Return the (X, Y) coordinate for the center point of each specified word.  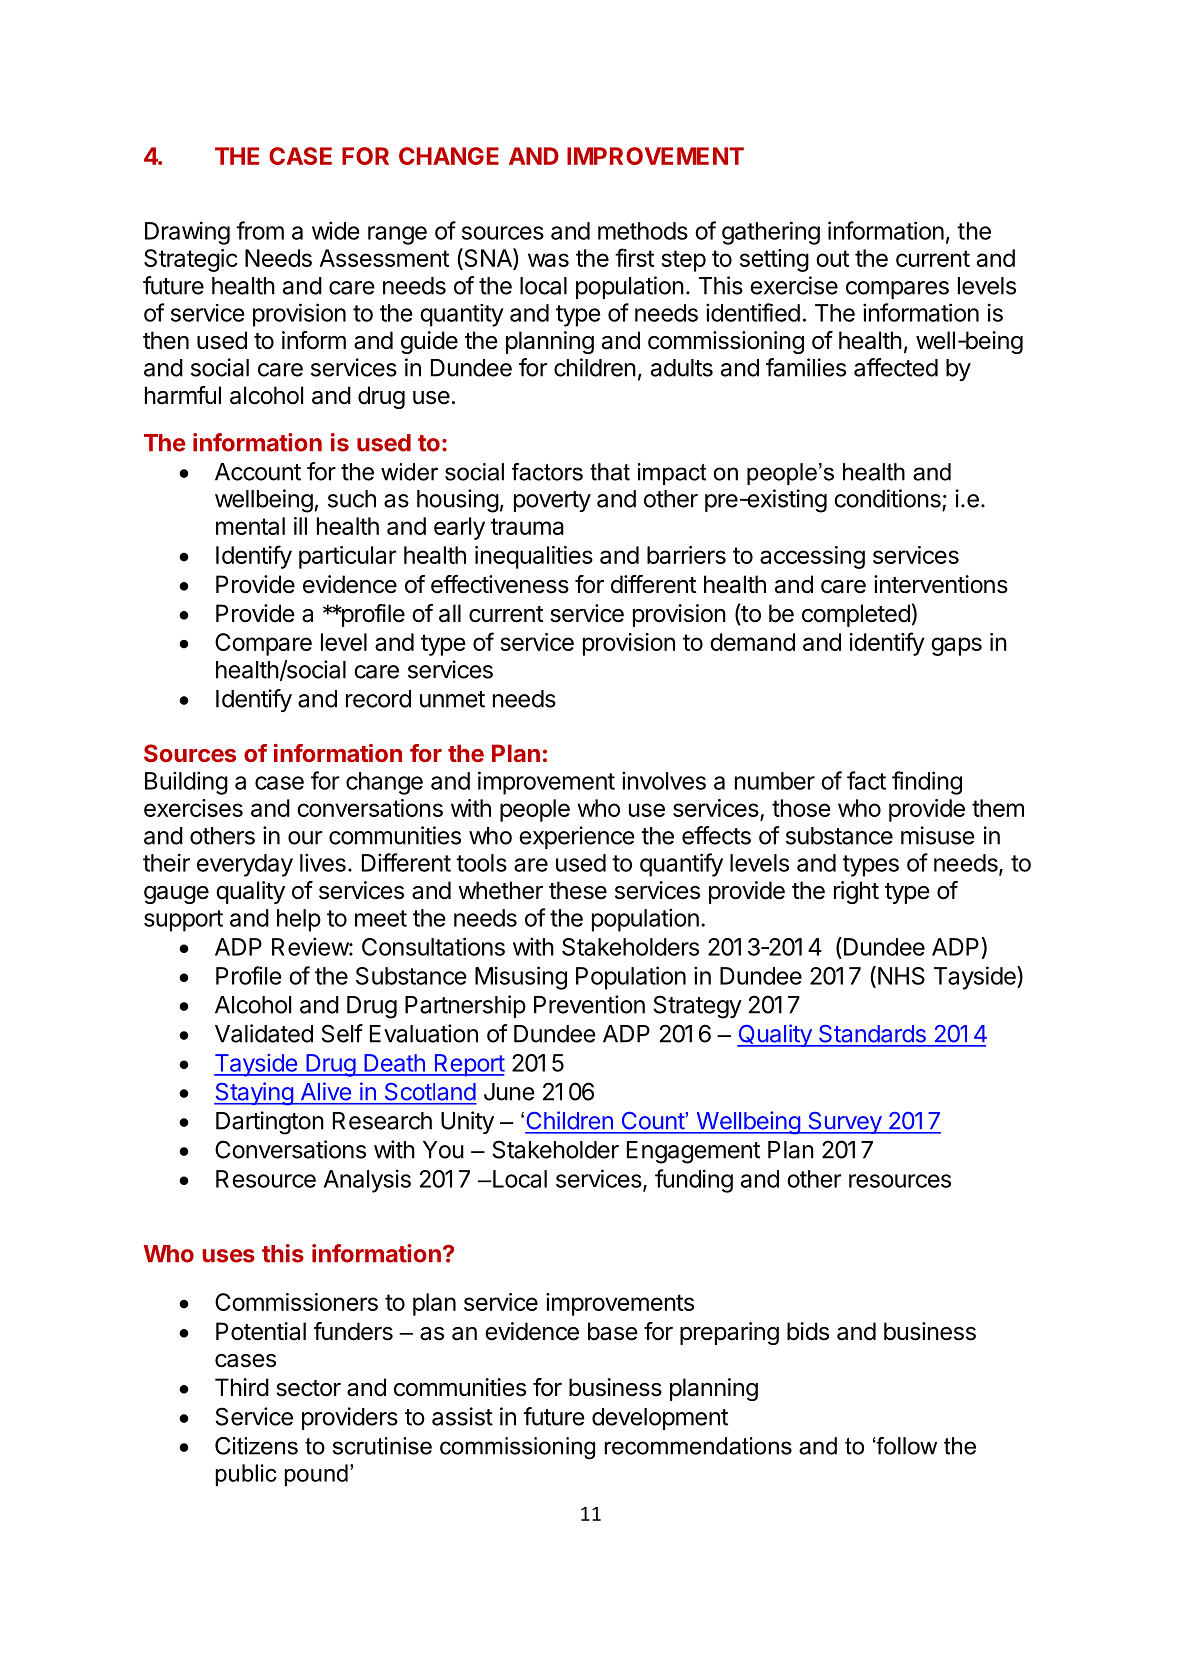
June (509, 1092)
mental (250, 526)
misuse (938, 835)
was (548, 260)
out (832, 258)
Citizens (256, 1446)
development (660, 1419)
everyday (245, 865)
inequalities (534, 557)
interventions (941, 584)
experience (577, 837)
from (260, 230)
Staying (254, 1094)
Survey (844, 1123)
